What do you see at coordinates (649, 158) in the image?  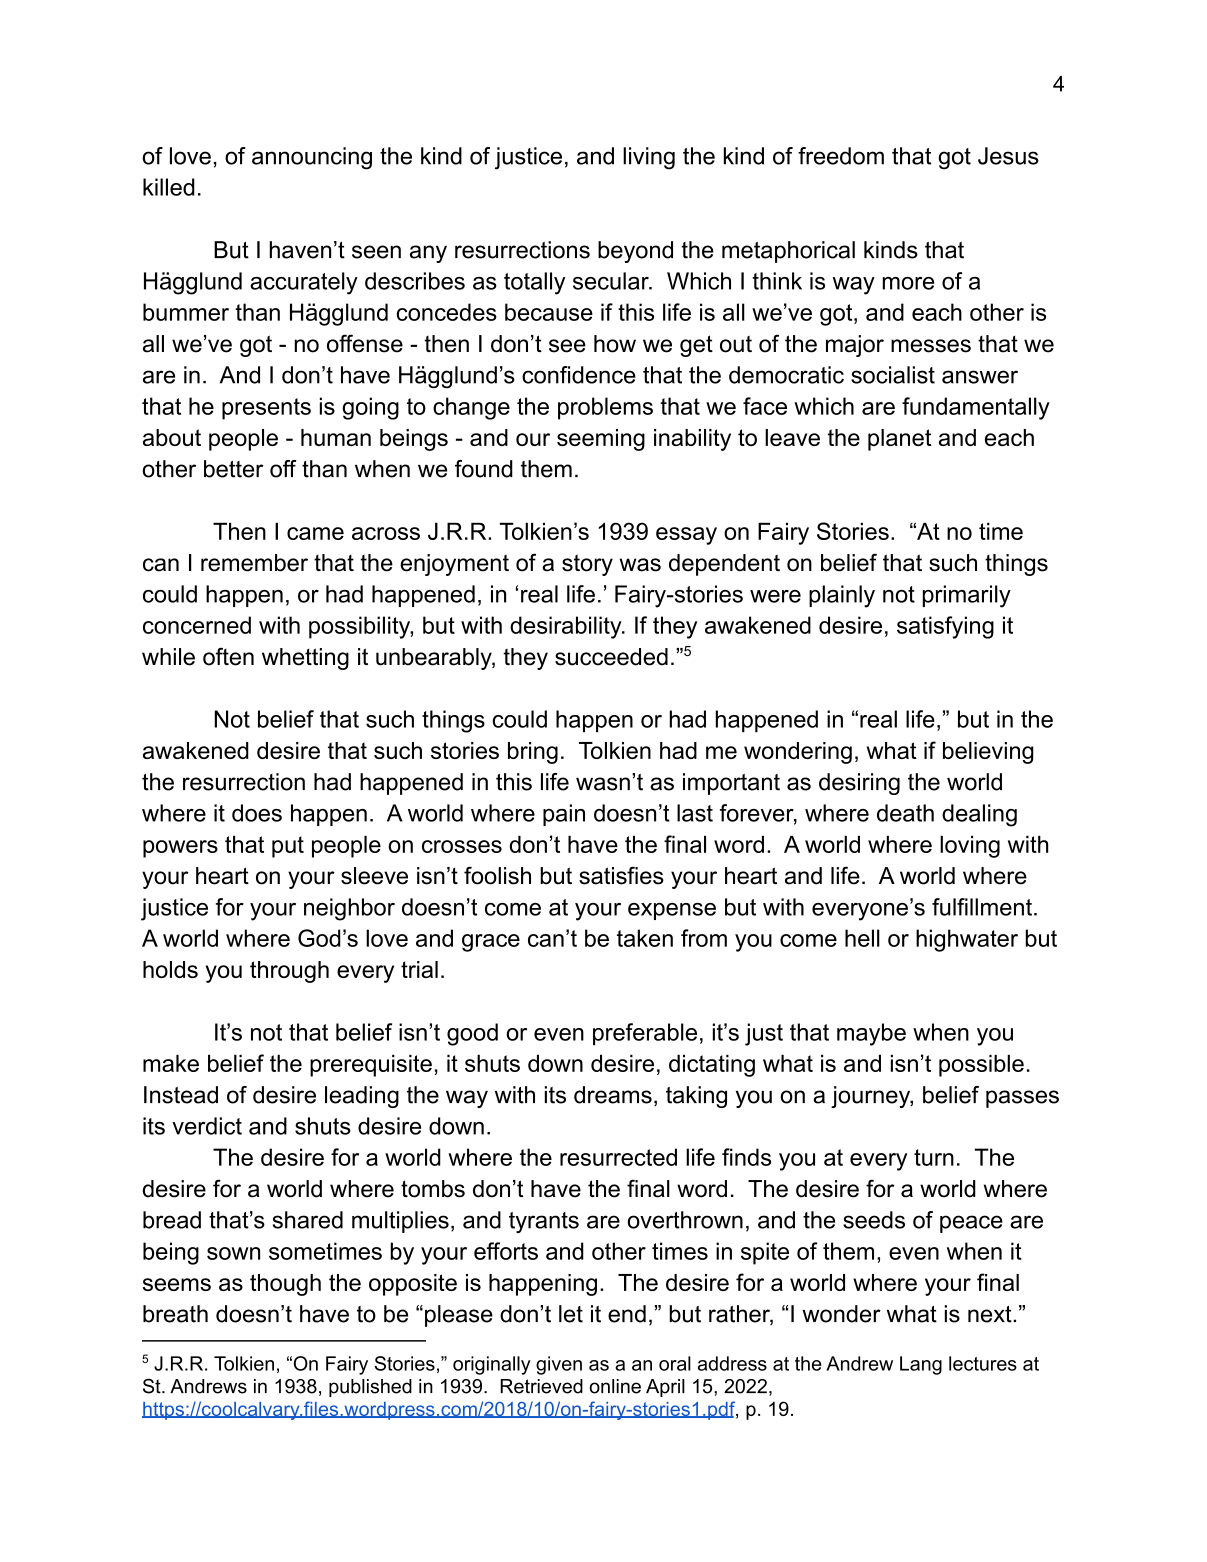 I see `living` at bounding box center [649, 158].
